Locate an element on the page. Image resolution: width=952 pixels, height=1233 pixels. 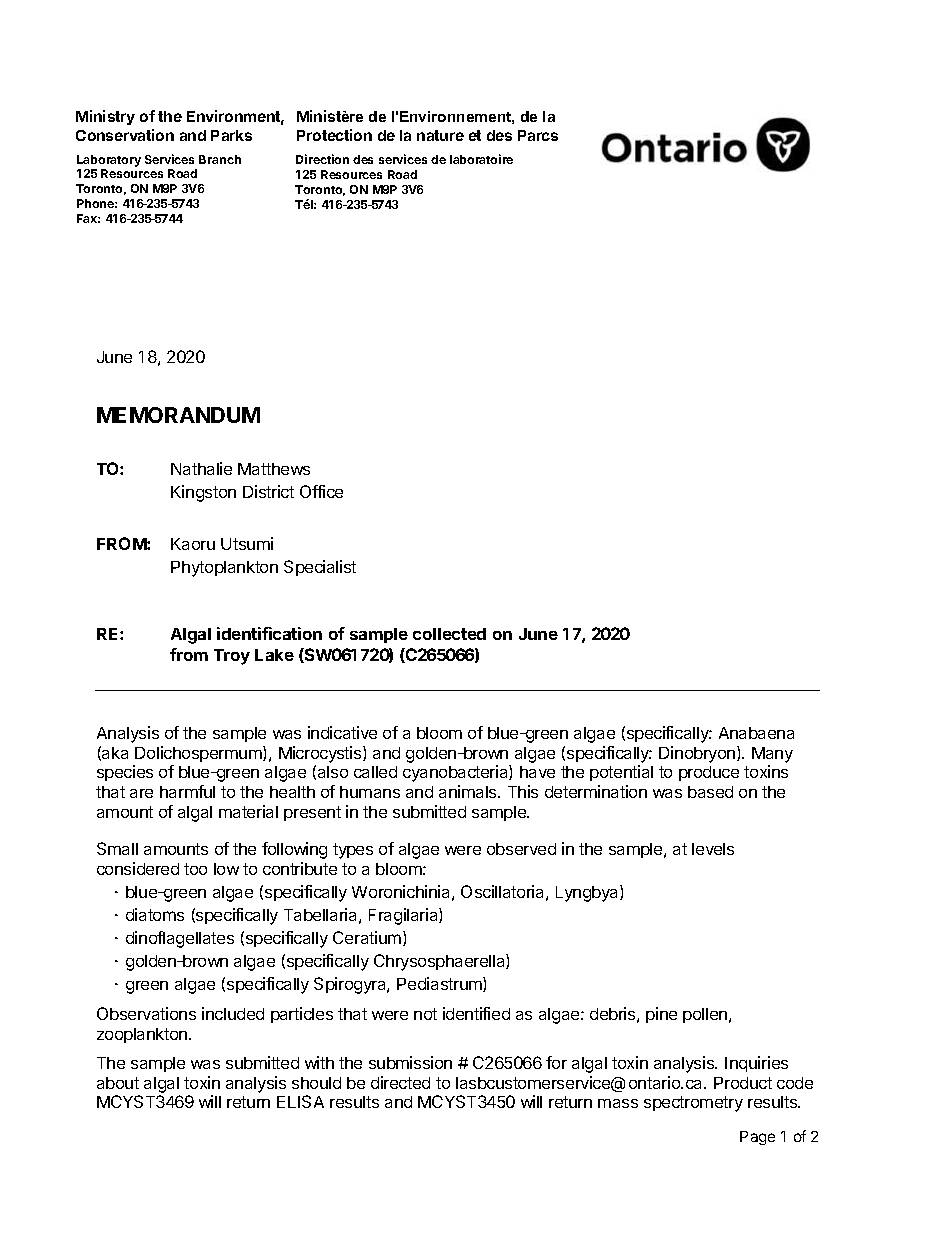
Specialist is located at coordinates (320, 568).
